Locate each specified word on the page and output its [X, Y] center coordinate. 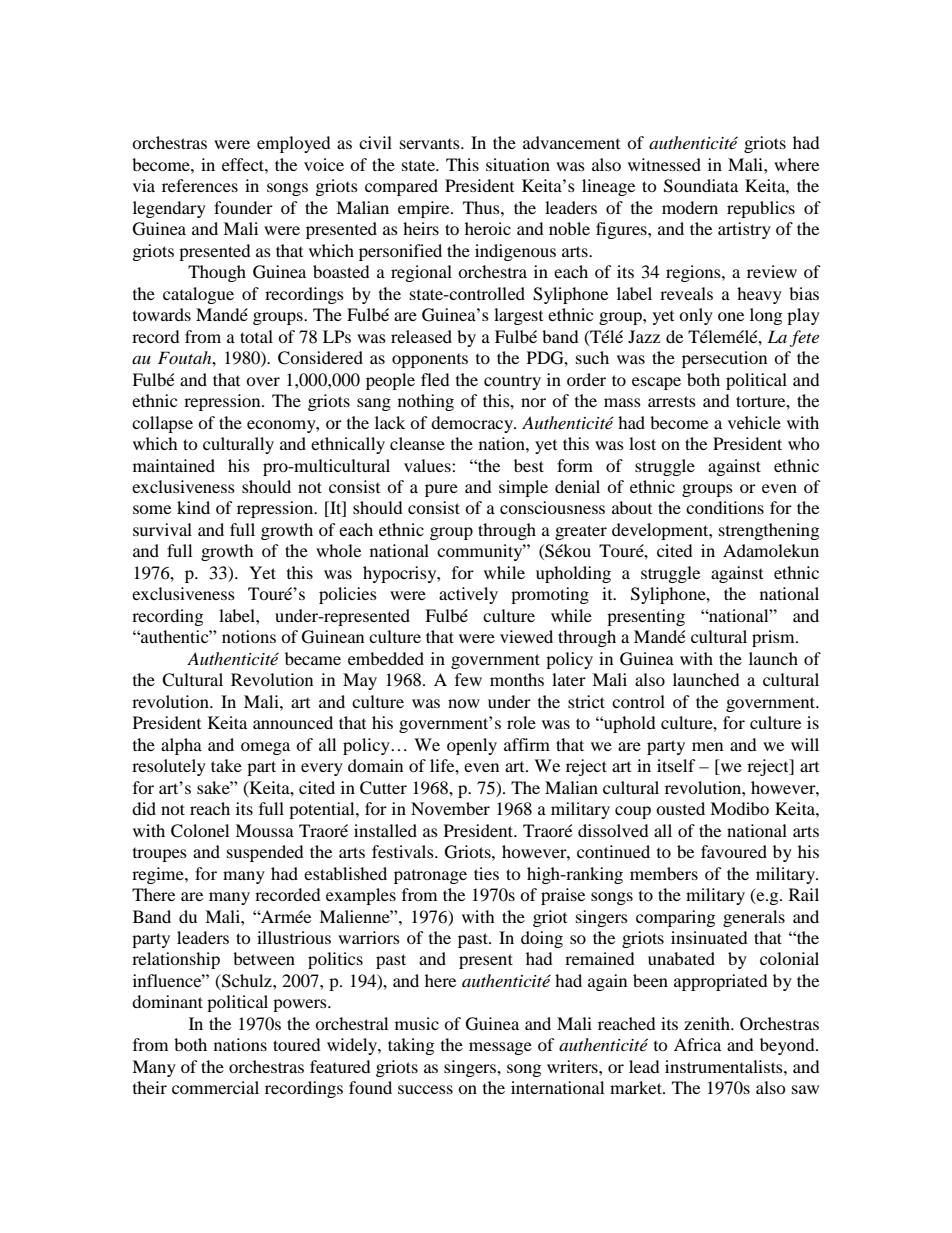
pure [441, 490]
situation [518, 164]
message [500, 1048]
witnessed [664, 164]
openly [472, 746]
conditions [725, 507]
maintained [174, 465]
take [226, 765]
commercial [215, 1087]
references [200, 185]
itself [676, 765]
